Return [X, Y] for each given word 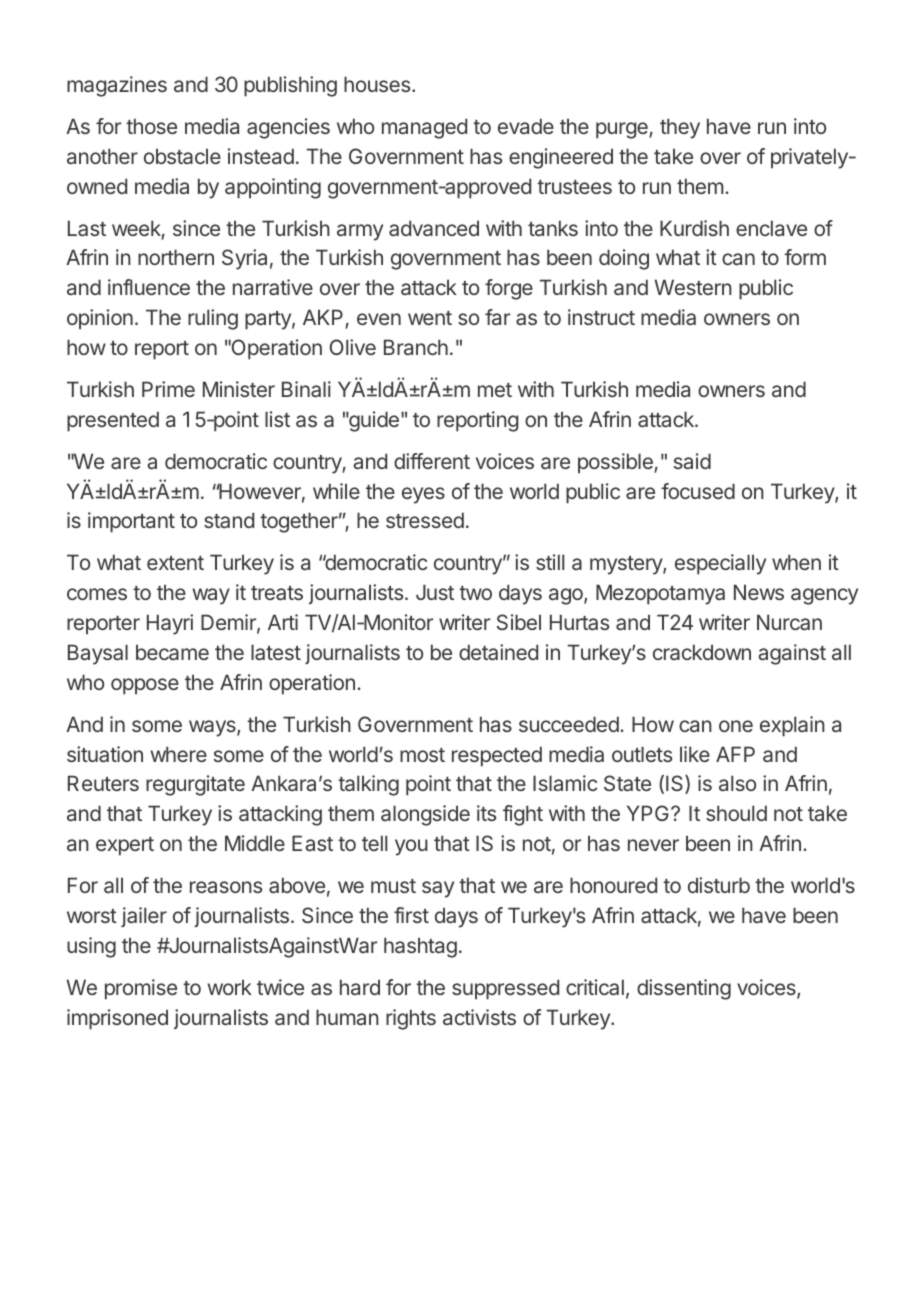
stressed [425, 520]
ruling [213, 319]
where [178, 754]
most [422, 755]
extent [175, 563]
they [680, 128]
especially [720, 564]
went [430, 318]
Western [693, 287]
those [151, 126]
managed [424, 128]
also [737, 783]
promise [141, 989]
